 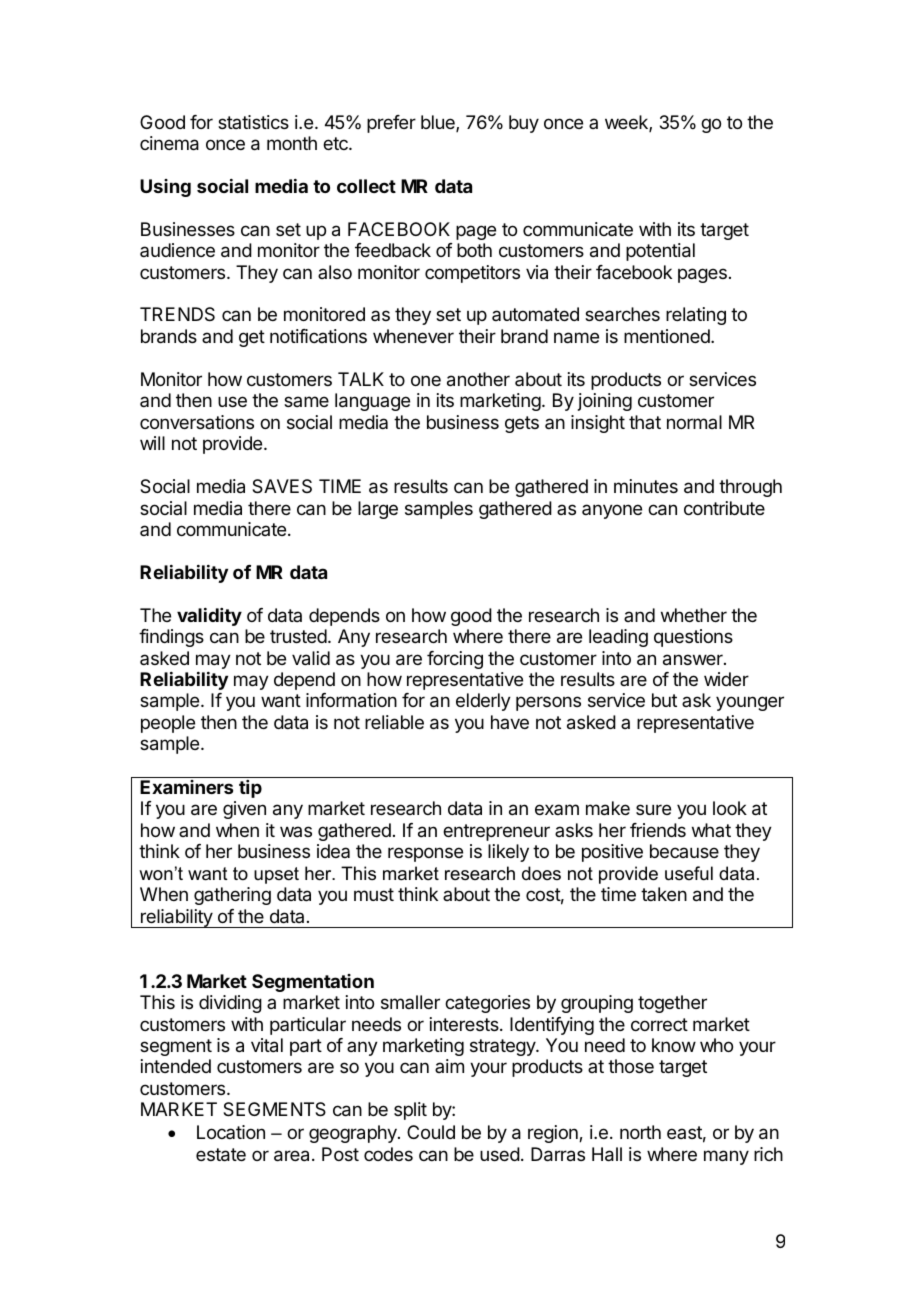 I want to click on gathering, so click(x=232, y=896).
